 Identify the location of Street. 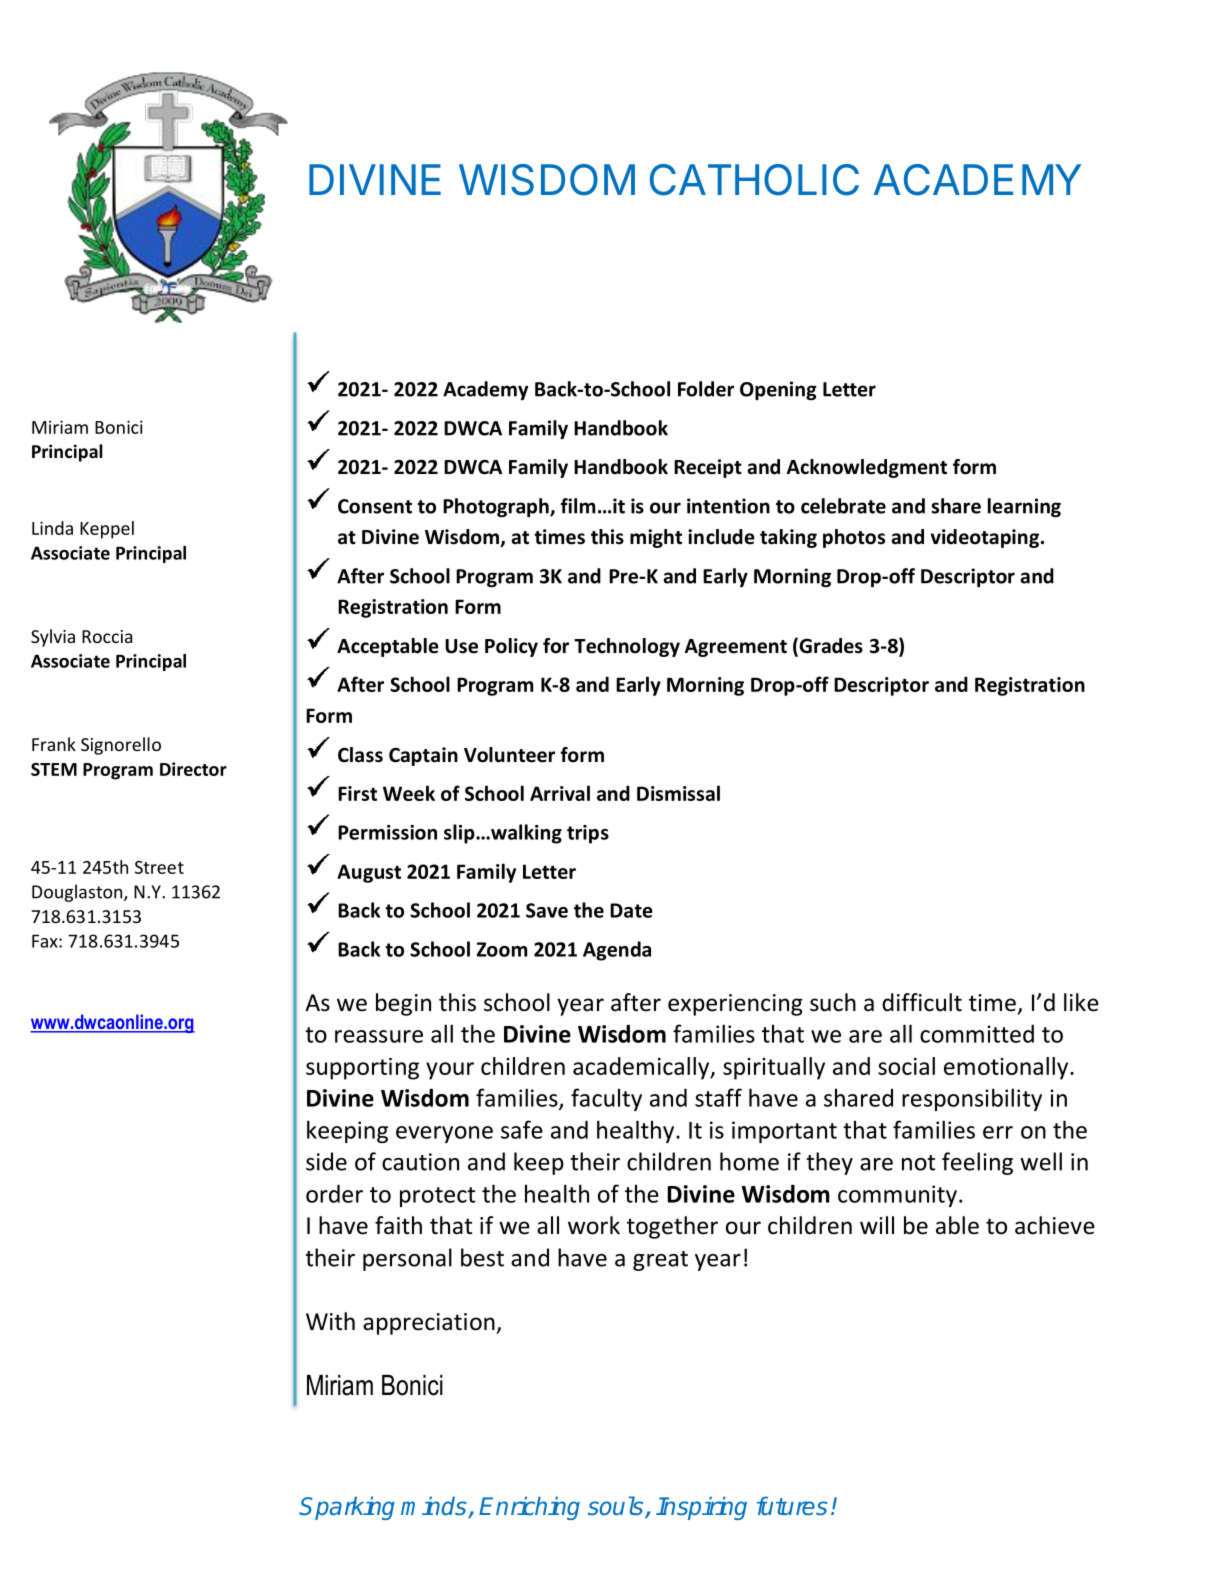
(159, 867).
